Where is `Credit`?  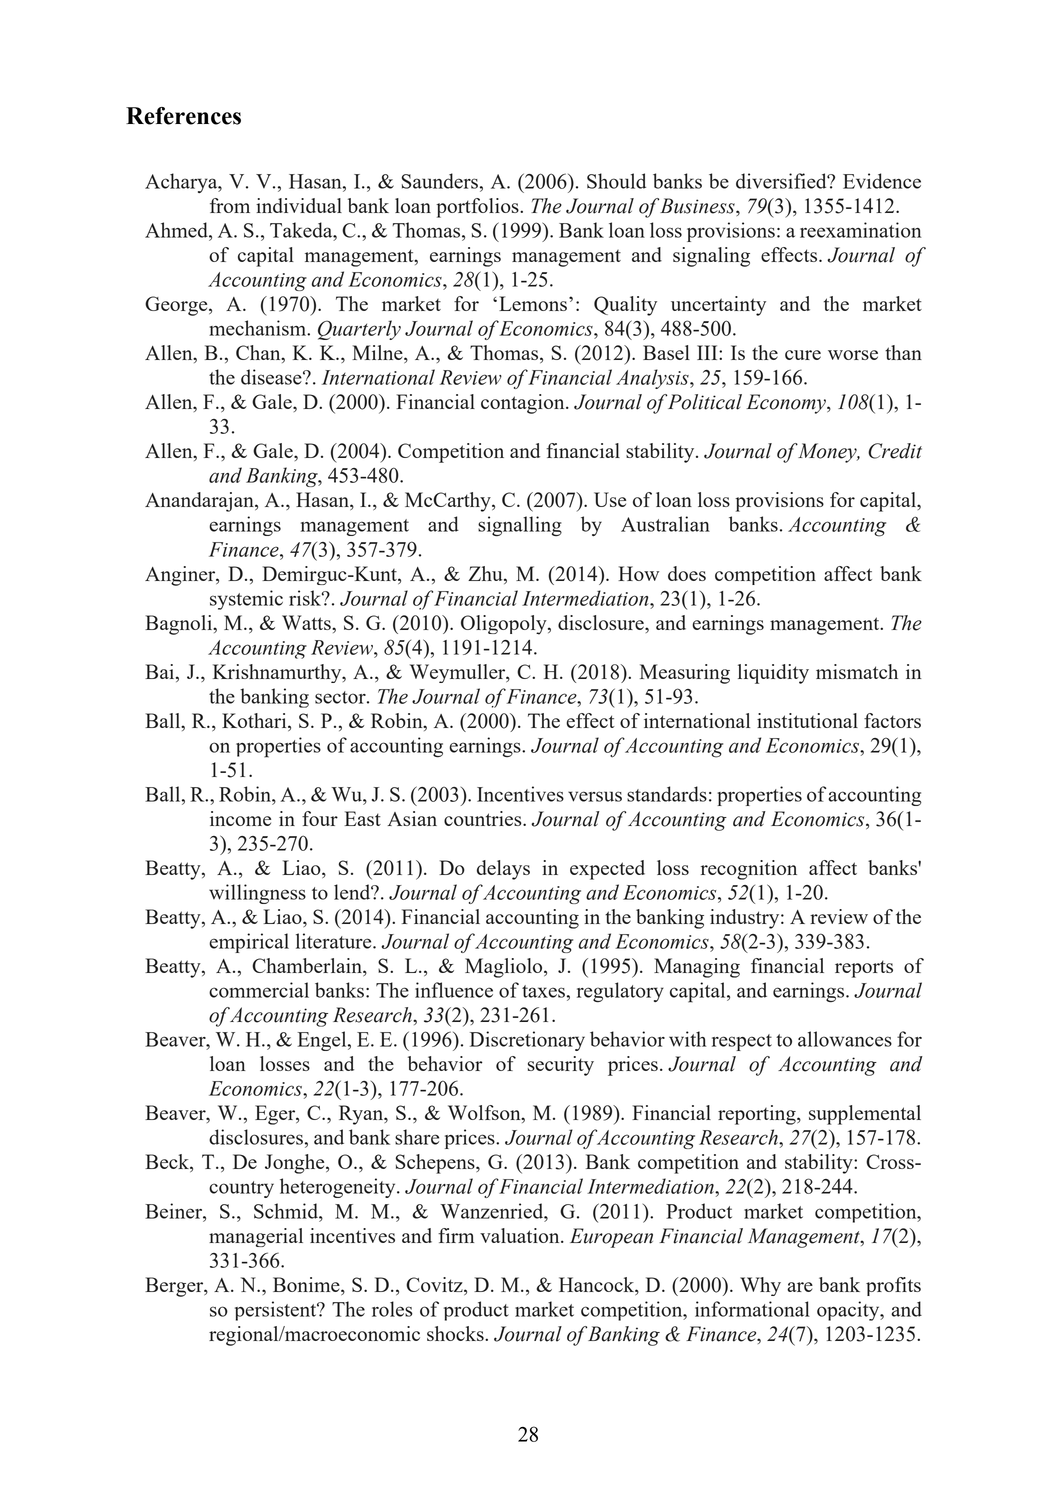
Credit is located at coordinates (895, 451).
